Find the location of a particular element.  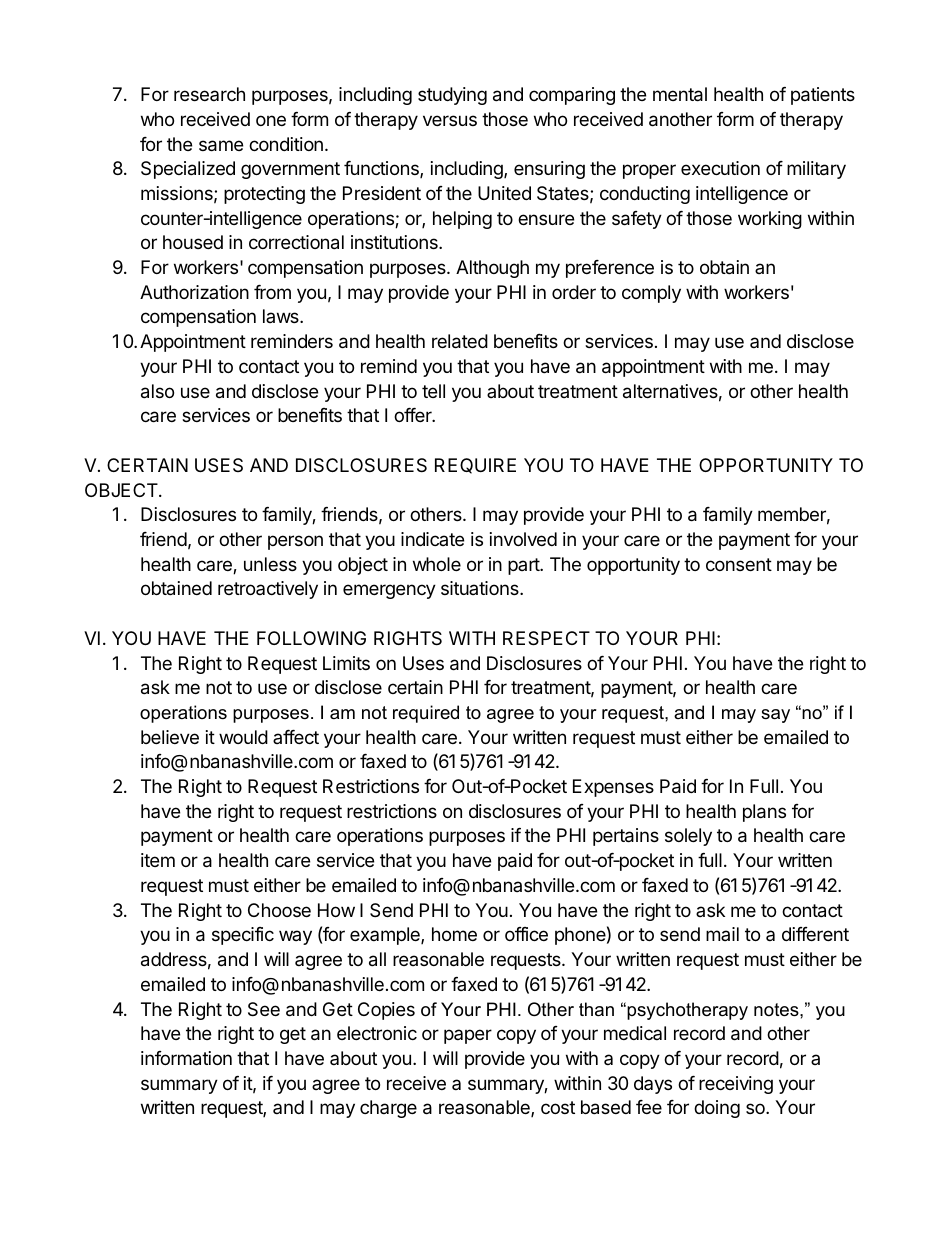

say is located at coordinates (775, 716).
